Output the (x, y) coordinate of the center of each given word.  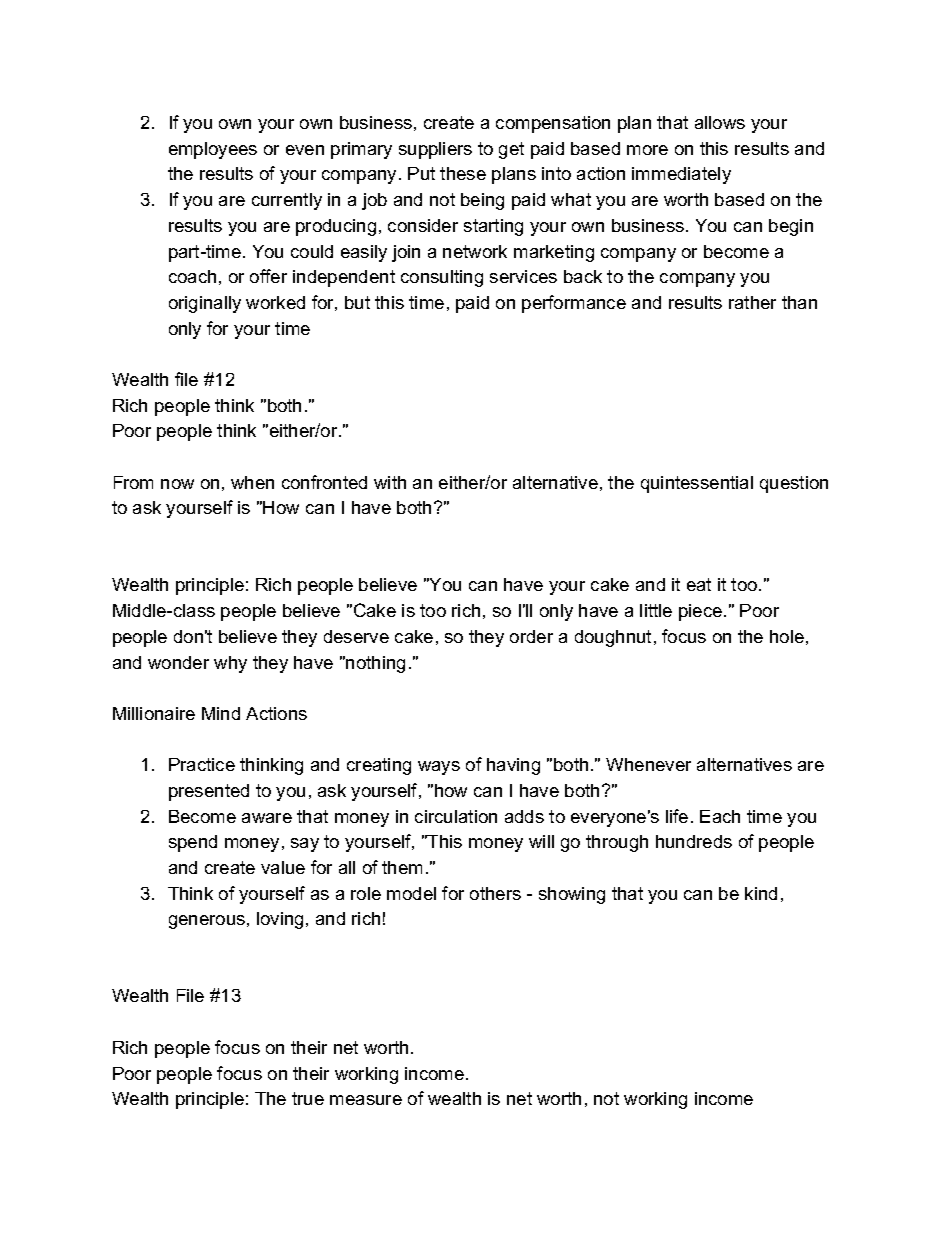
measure (366, 1100)
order (531, 636)
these (463, 173)
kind (761, 893)
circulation (456, 816)
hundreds (694, 841)
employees (213, 150)
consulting (442, 278)
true (308, 1098)
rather (752, 302)
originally (205, 304)
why (230, 664)
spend (193, 843)
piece (700, 612)
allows (720, 122)
